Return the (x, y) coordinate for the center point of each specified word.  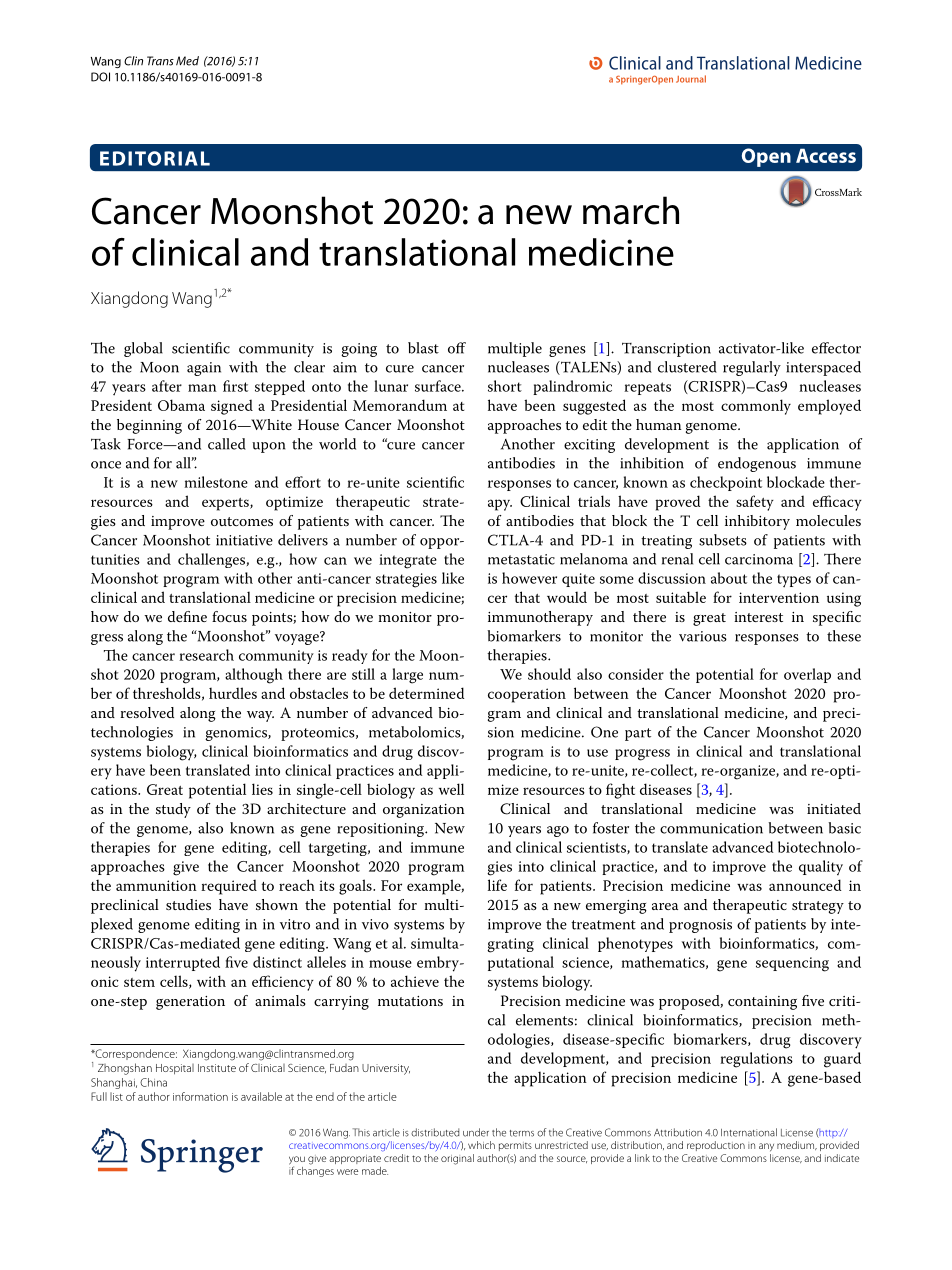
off (457, 348)
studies (188, 904)
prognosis (700, 926)
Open (766, 157)
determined (426, 693)
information (200, 1096)
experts (226, 504)
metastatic (521, 559)
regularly (752, 368)
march (631, 210)
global (143, 349)
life (497, 885)
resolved (147, 712)
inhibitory (757, 522)
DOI (100, 77)
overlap (807, 675)
